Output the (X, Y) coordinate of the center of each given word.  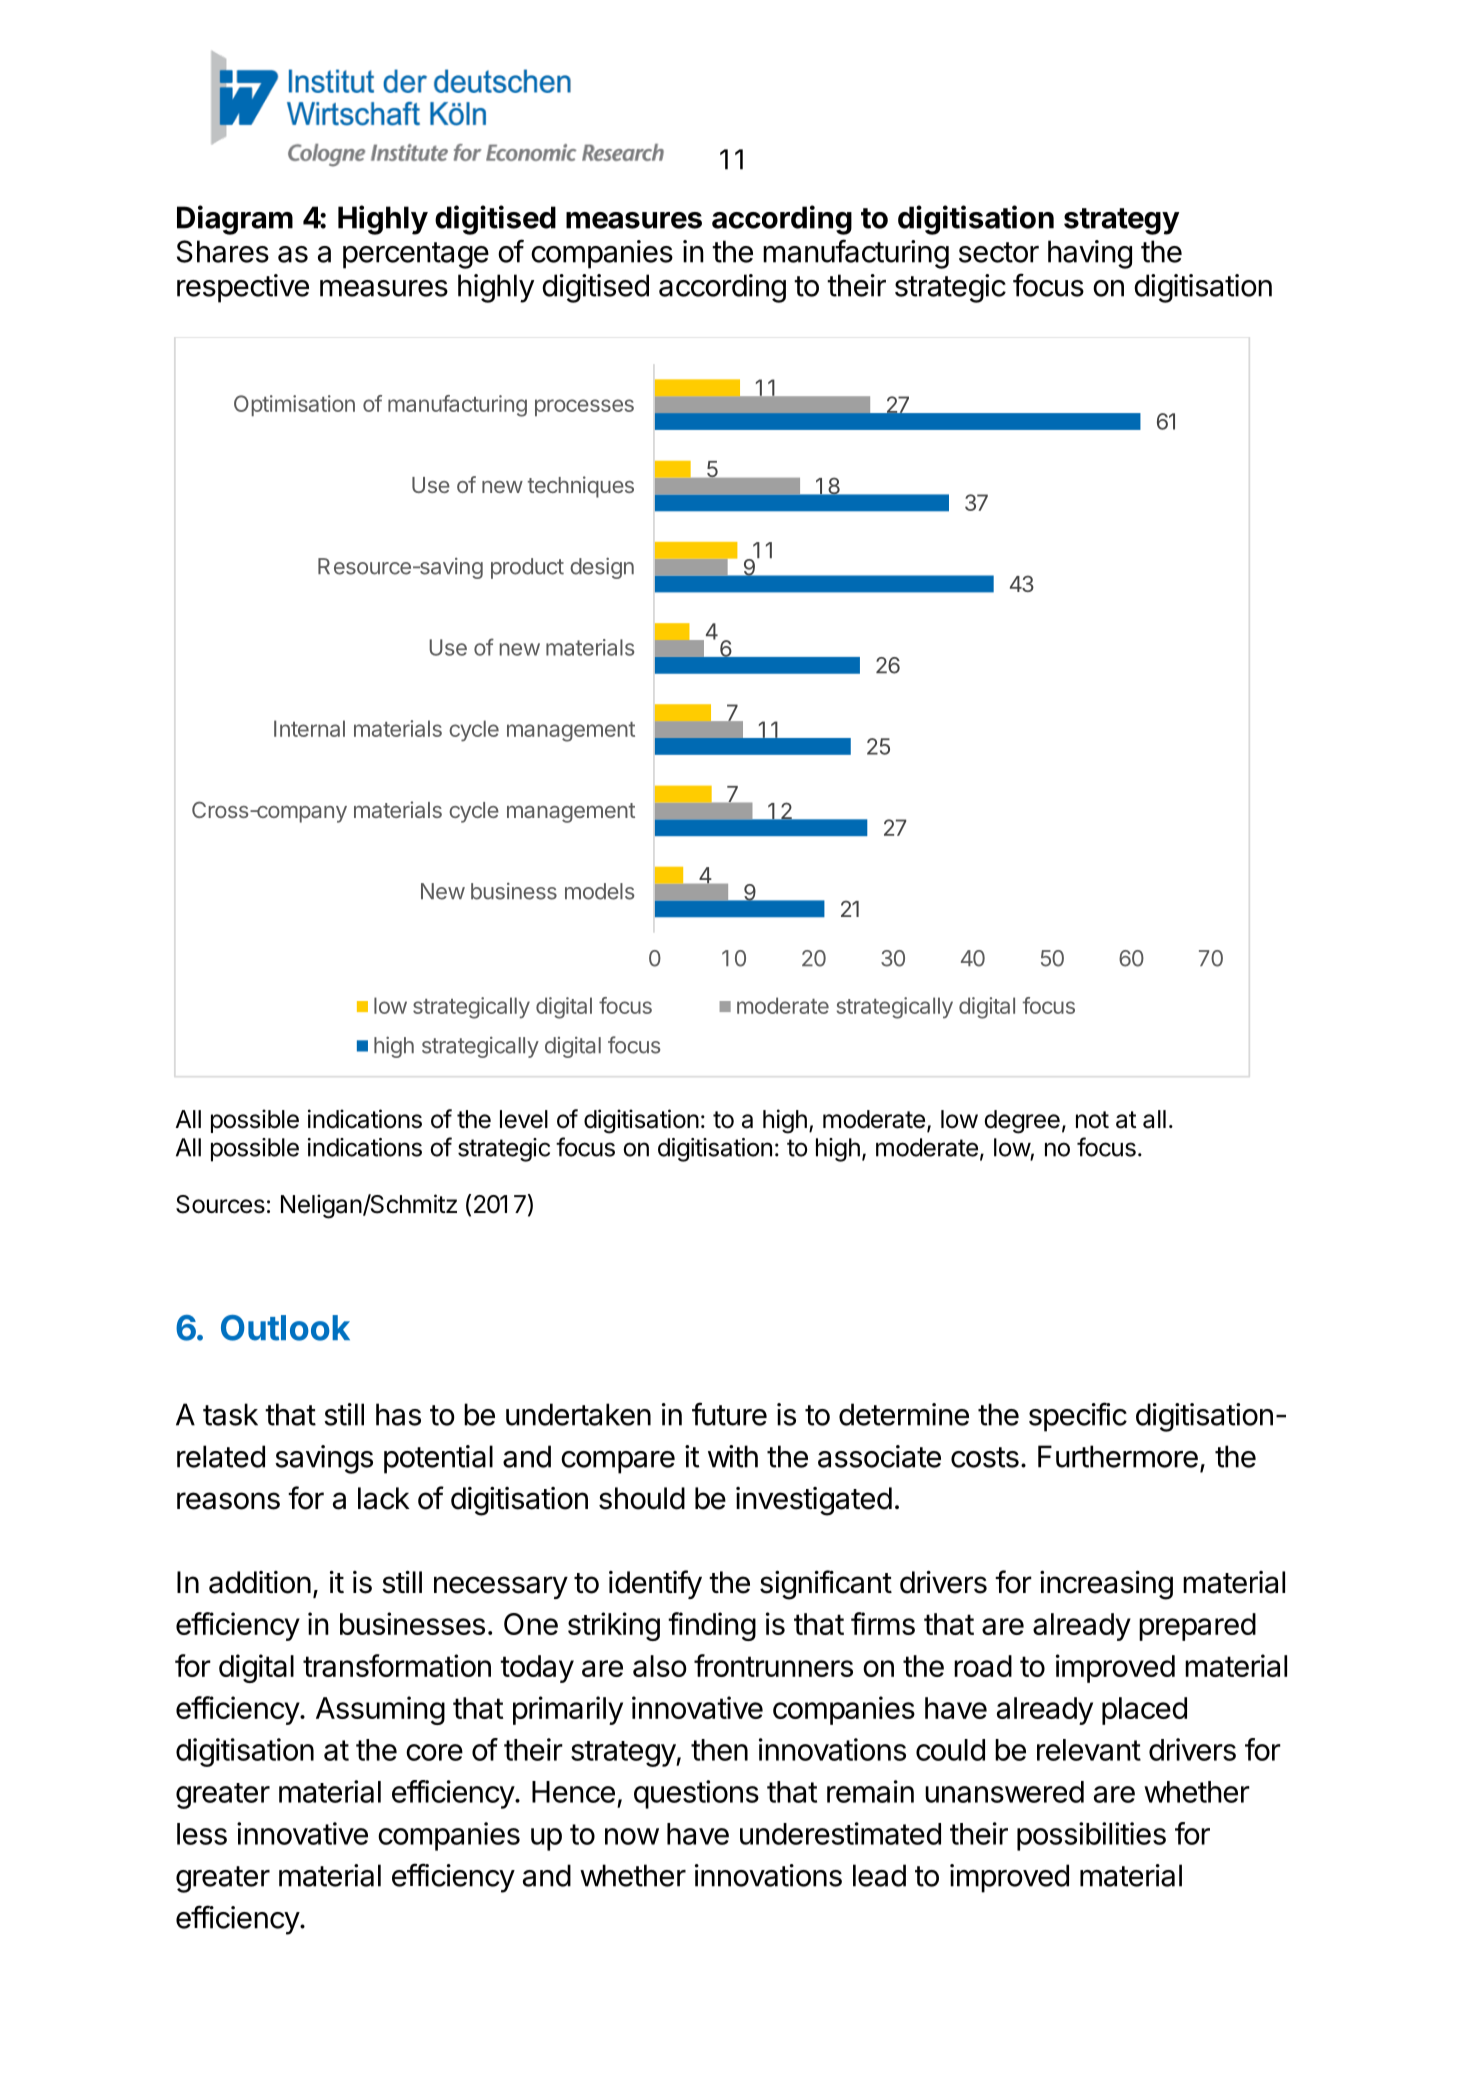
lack (384, 1498)
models (600, 891)
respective (243, 288)
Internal (309, 728)
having (1090, 254)
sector (999, 252)
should (642, 1498)
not (1092, 1120)
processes (584, 407)
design (602, 568)
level (524, 1119)
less (202, 1834)
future (729, 1414)
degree (1022, 1122)
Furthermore (1118, 1456)
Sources (220, 1204)
